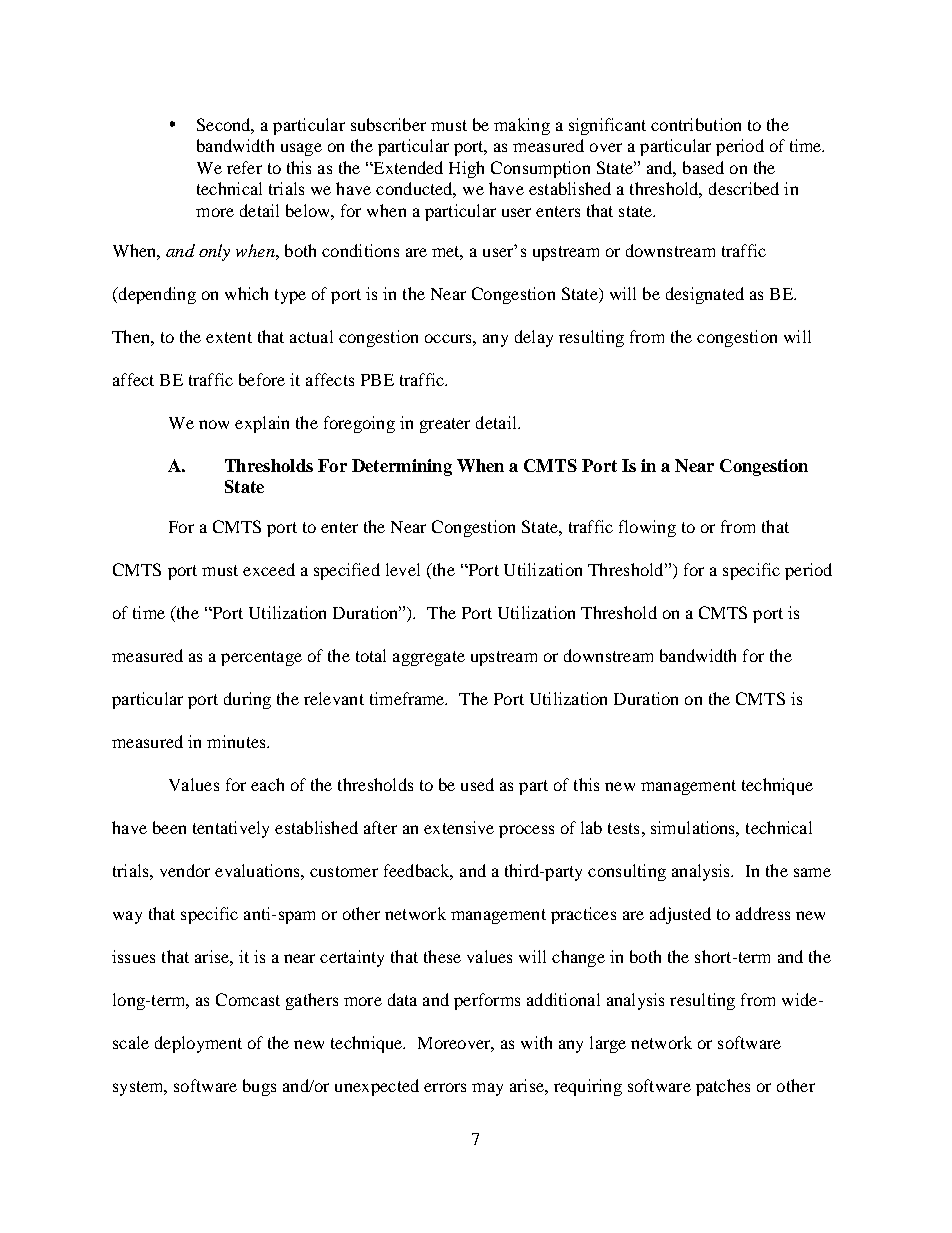 Image resolution: width=952 pixels, height=1233 pixels. What do you see at coordinates (269, 569) in the screenshot?
I see `exceed` at bounding box center [269, 569].
